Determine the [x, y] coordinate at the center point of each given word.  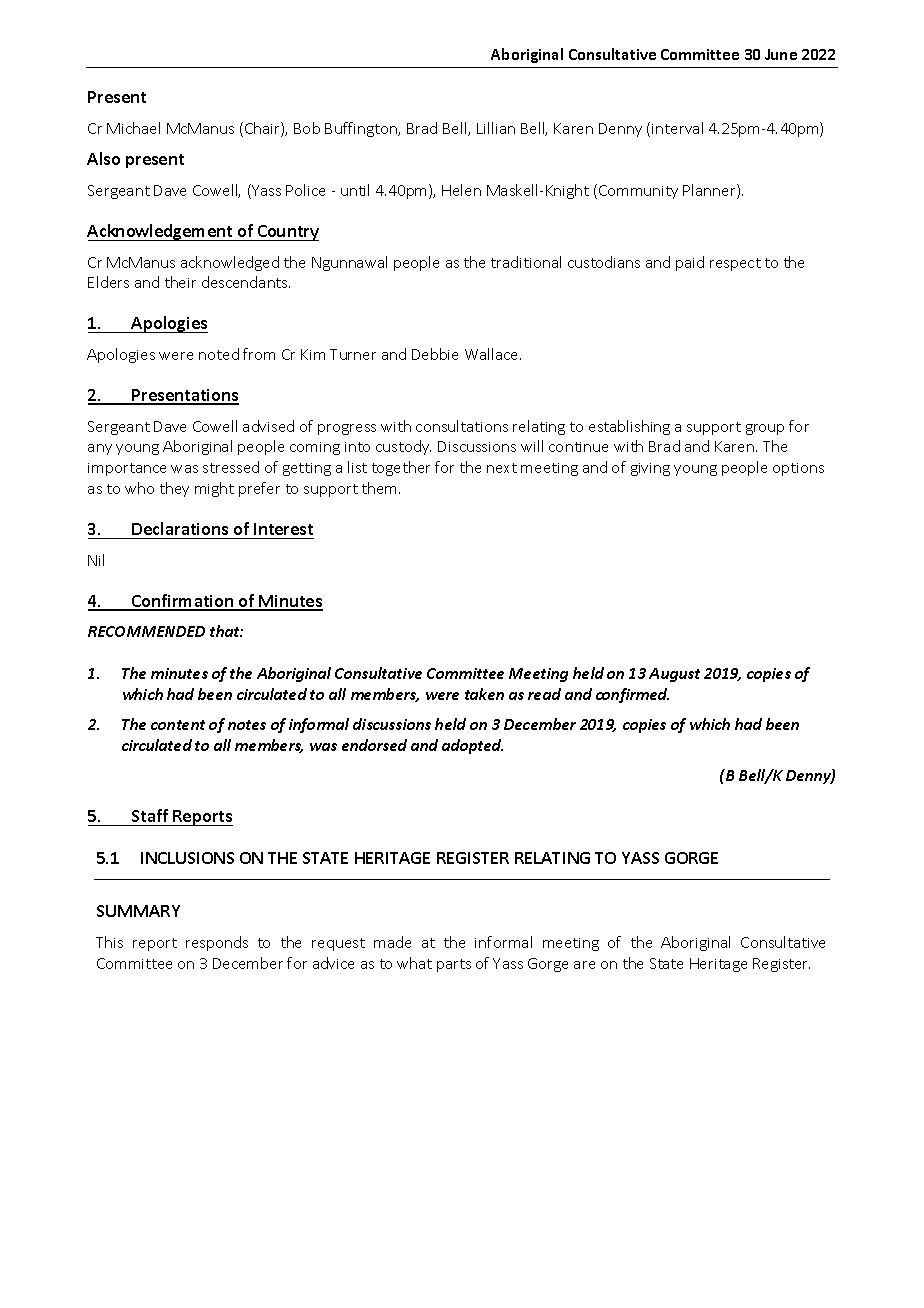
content [178, 725]
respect [735, 264]
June [781, 54]
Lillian [496, 128]
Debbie [435, 354]
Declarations [180, 528]
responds [217, 943]
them [381, 488]
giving [650, 469]
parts [454, 965]
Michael [133, 128]
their [180, 282]
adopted [472, 746]
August [674, 675]
